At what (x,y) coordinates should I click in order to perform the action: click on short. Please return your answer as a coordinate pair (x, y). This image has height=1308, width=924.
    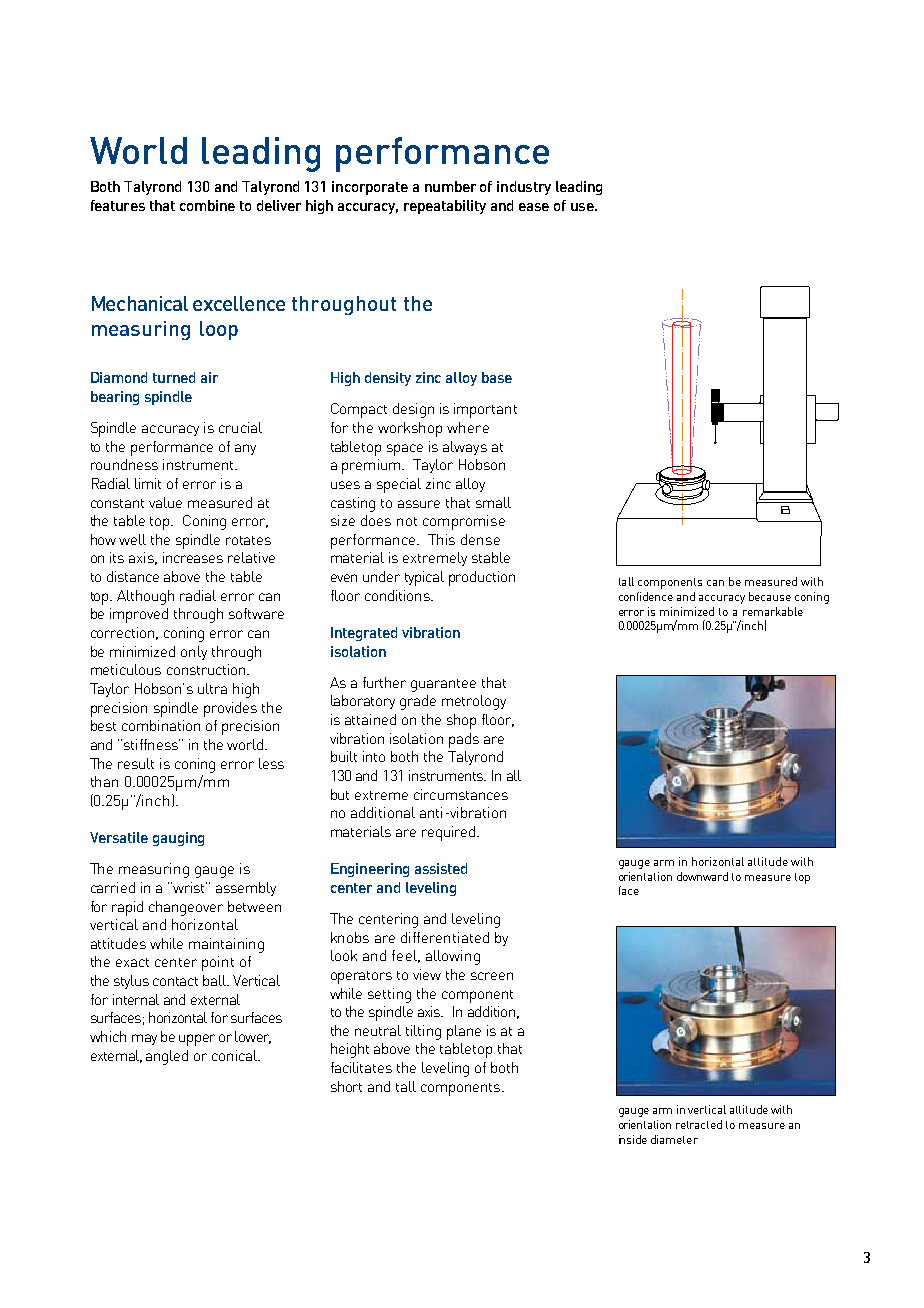
    Looking at the image, I should click on (346, 1086).
